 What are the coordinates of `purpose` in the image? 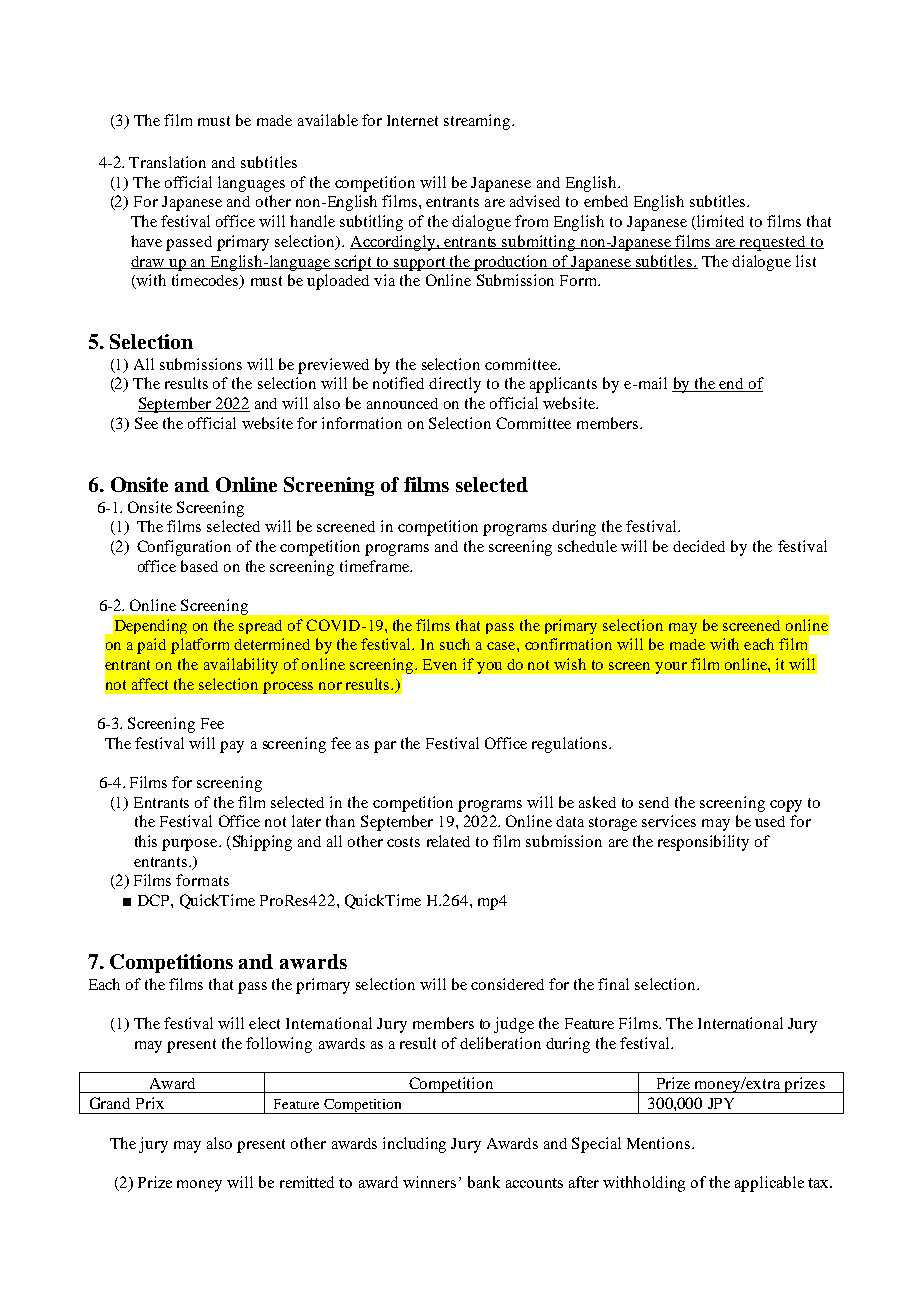 It's located at (191, 845).
